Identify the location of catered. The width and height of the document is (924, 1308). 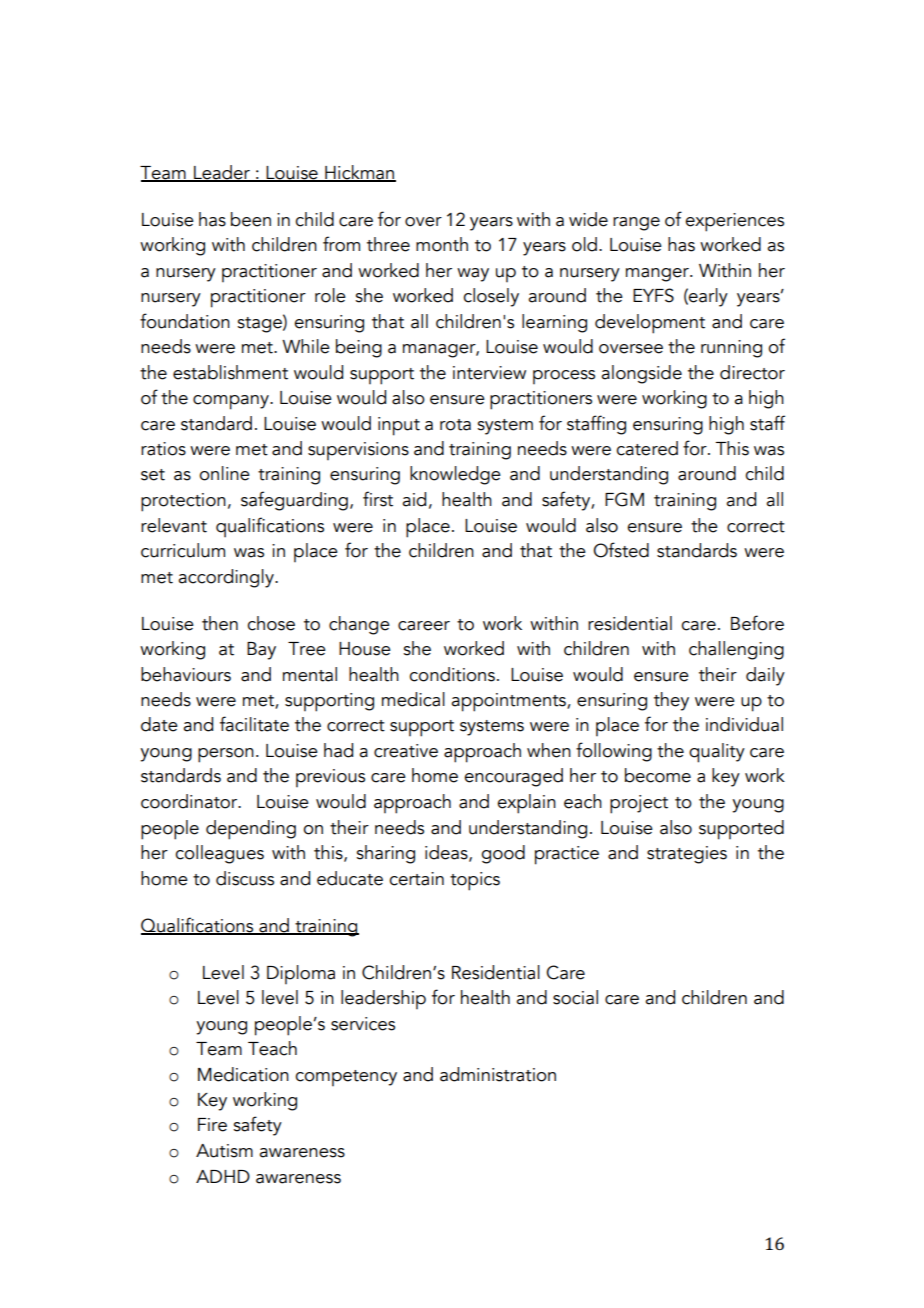
(647, 448).
